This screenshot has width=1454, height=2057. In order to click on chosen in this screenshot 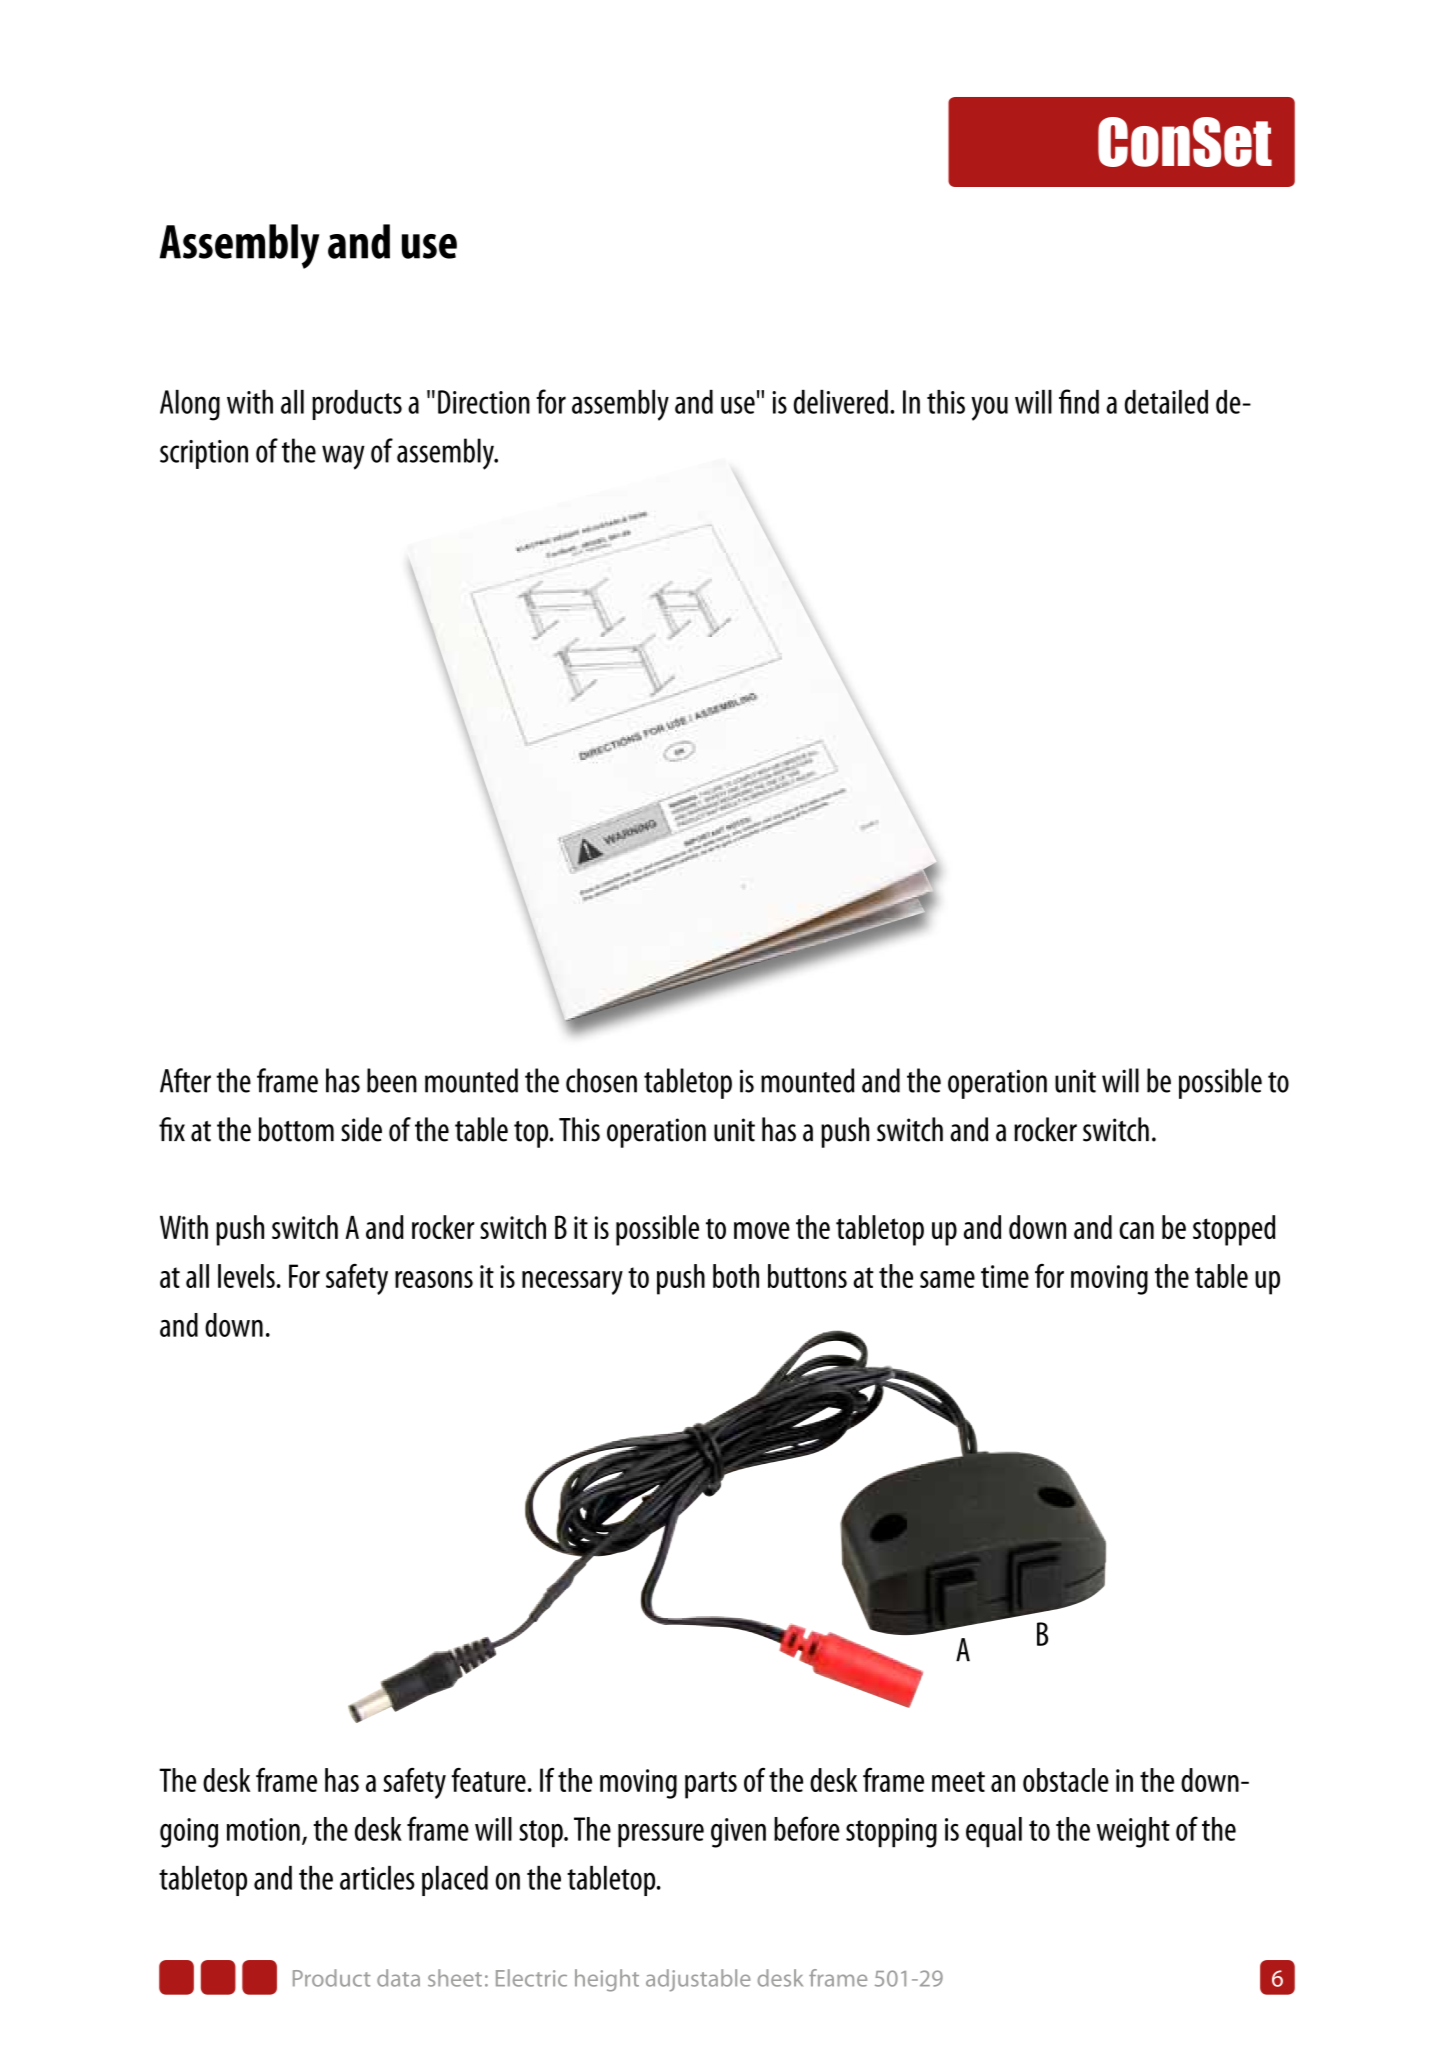, I will do `click(601, 1080)`.
